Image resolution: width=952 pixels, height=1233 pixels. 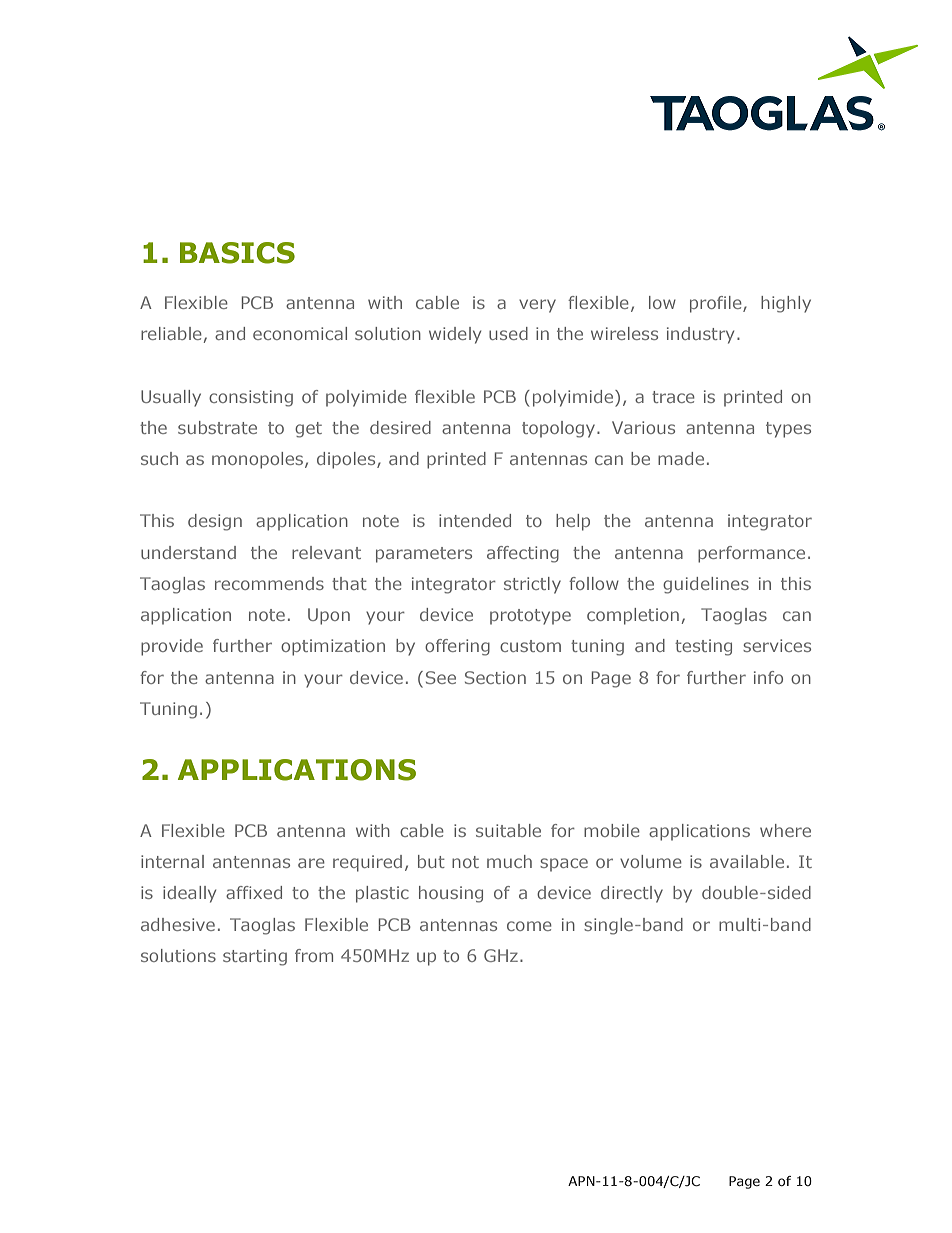 I want to click on BASICS, so click(x=237, y=253).
